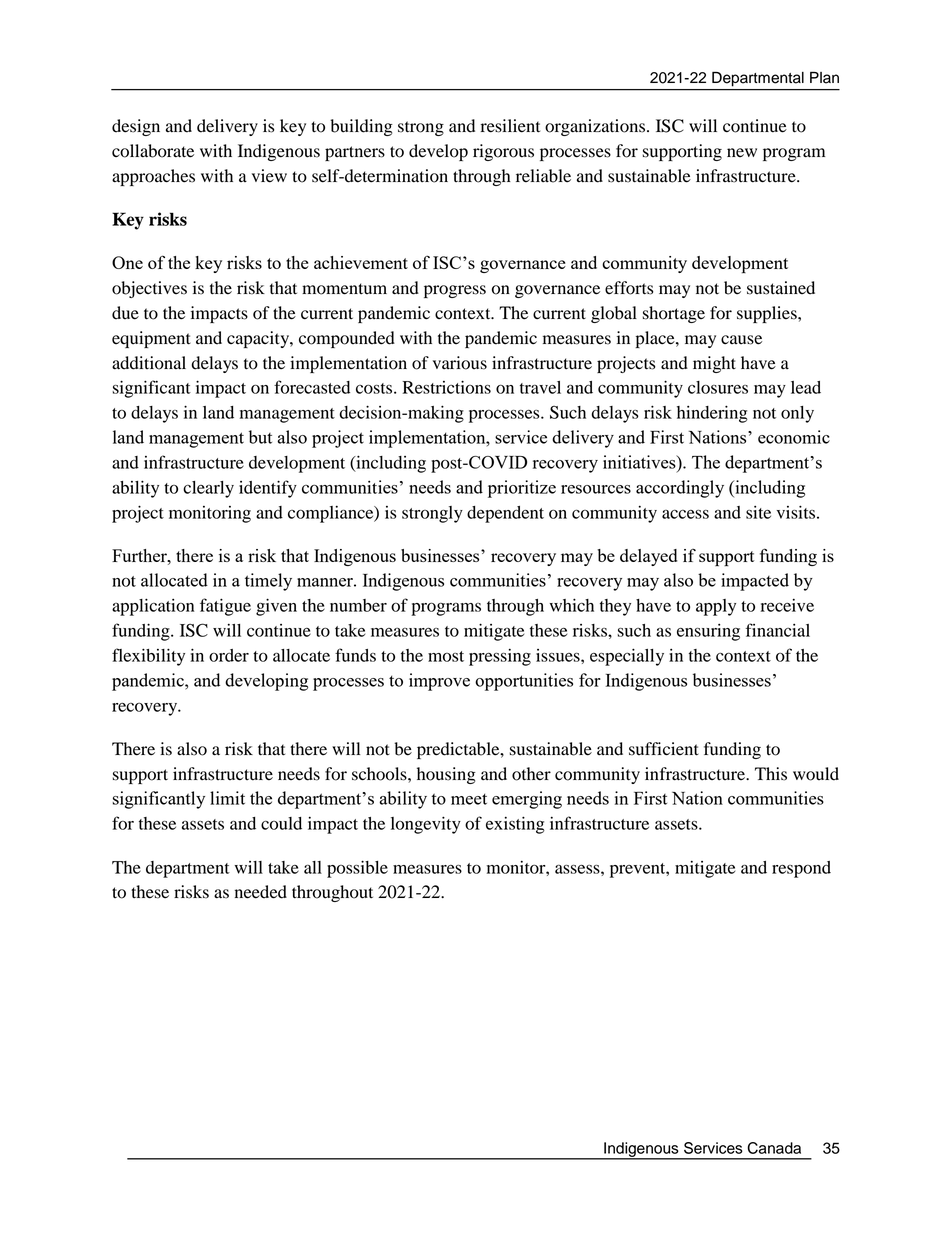 Image resolution: width=952 pixels, height=1233 pixels. Describe the element at coordinates (774, 1148) in the page. I see `Canada` at that location.
